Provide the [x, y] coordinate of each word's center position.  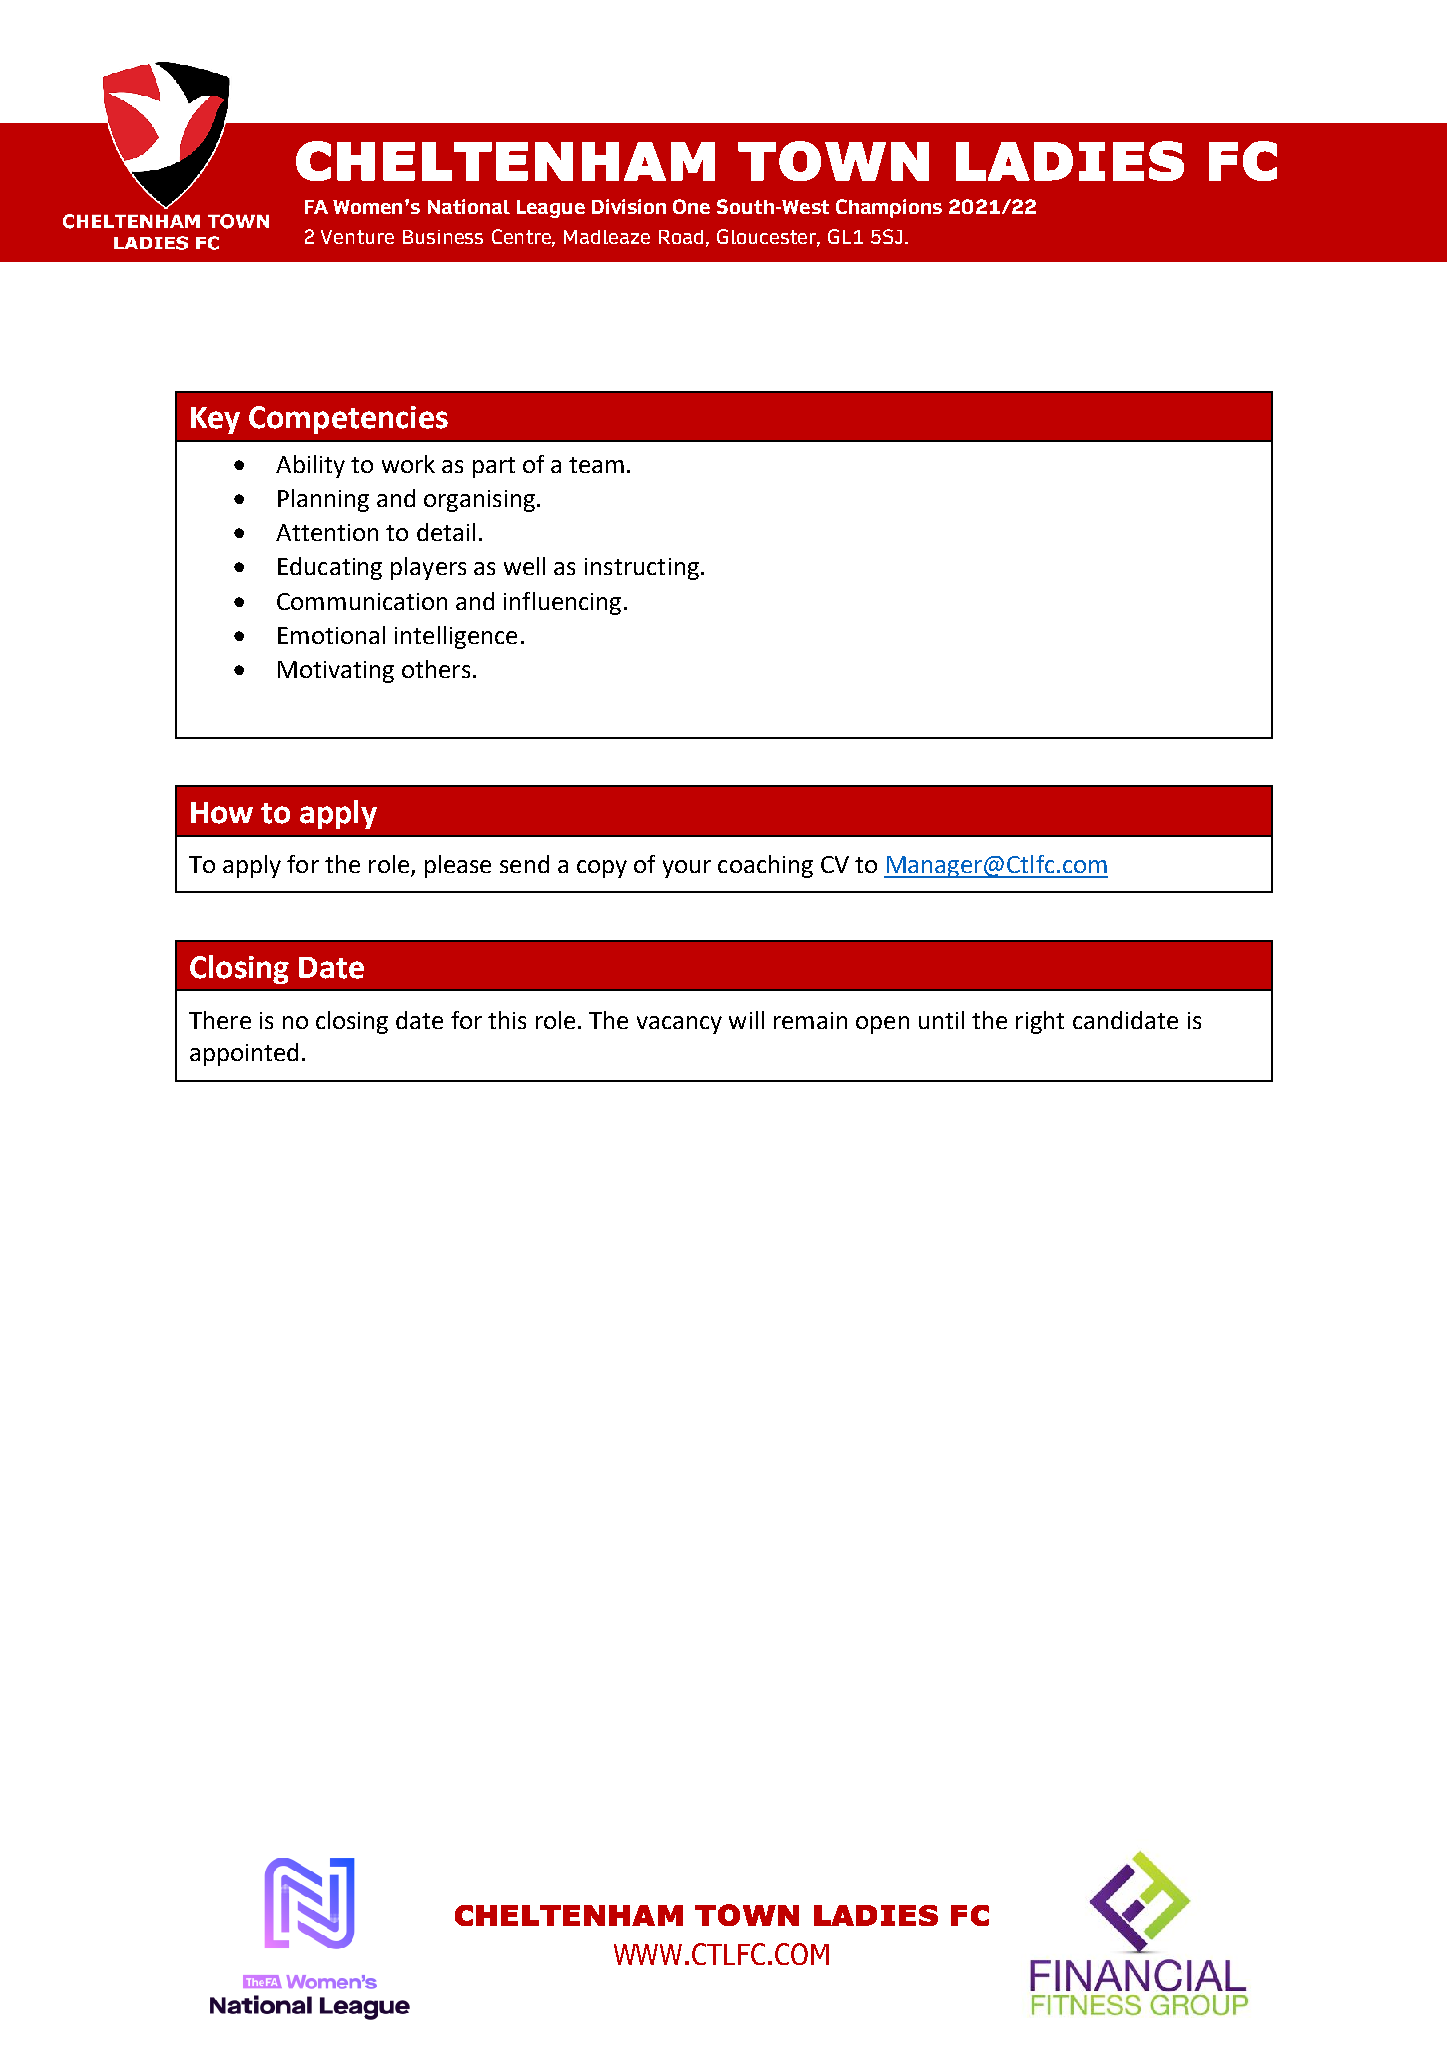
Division [629, 206]
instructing [642, 569]
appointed [244, 1054]
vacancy [679, 1025]
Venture [357, 237]
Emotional [331, 635]
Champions [889, 208]
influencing [562, 603]
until [941, 1020]
